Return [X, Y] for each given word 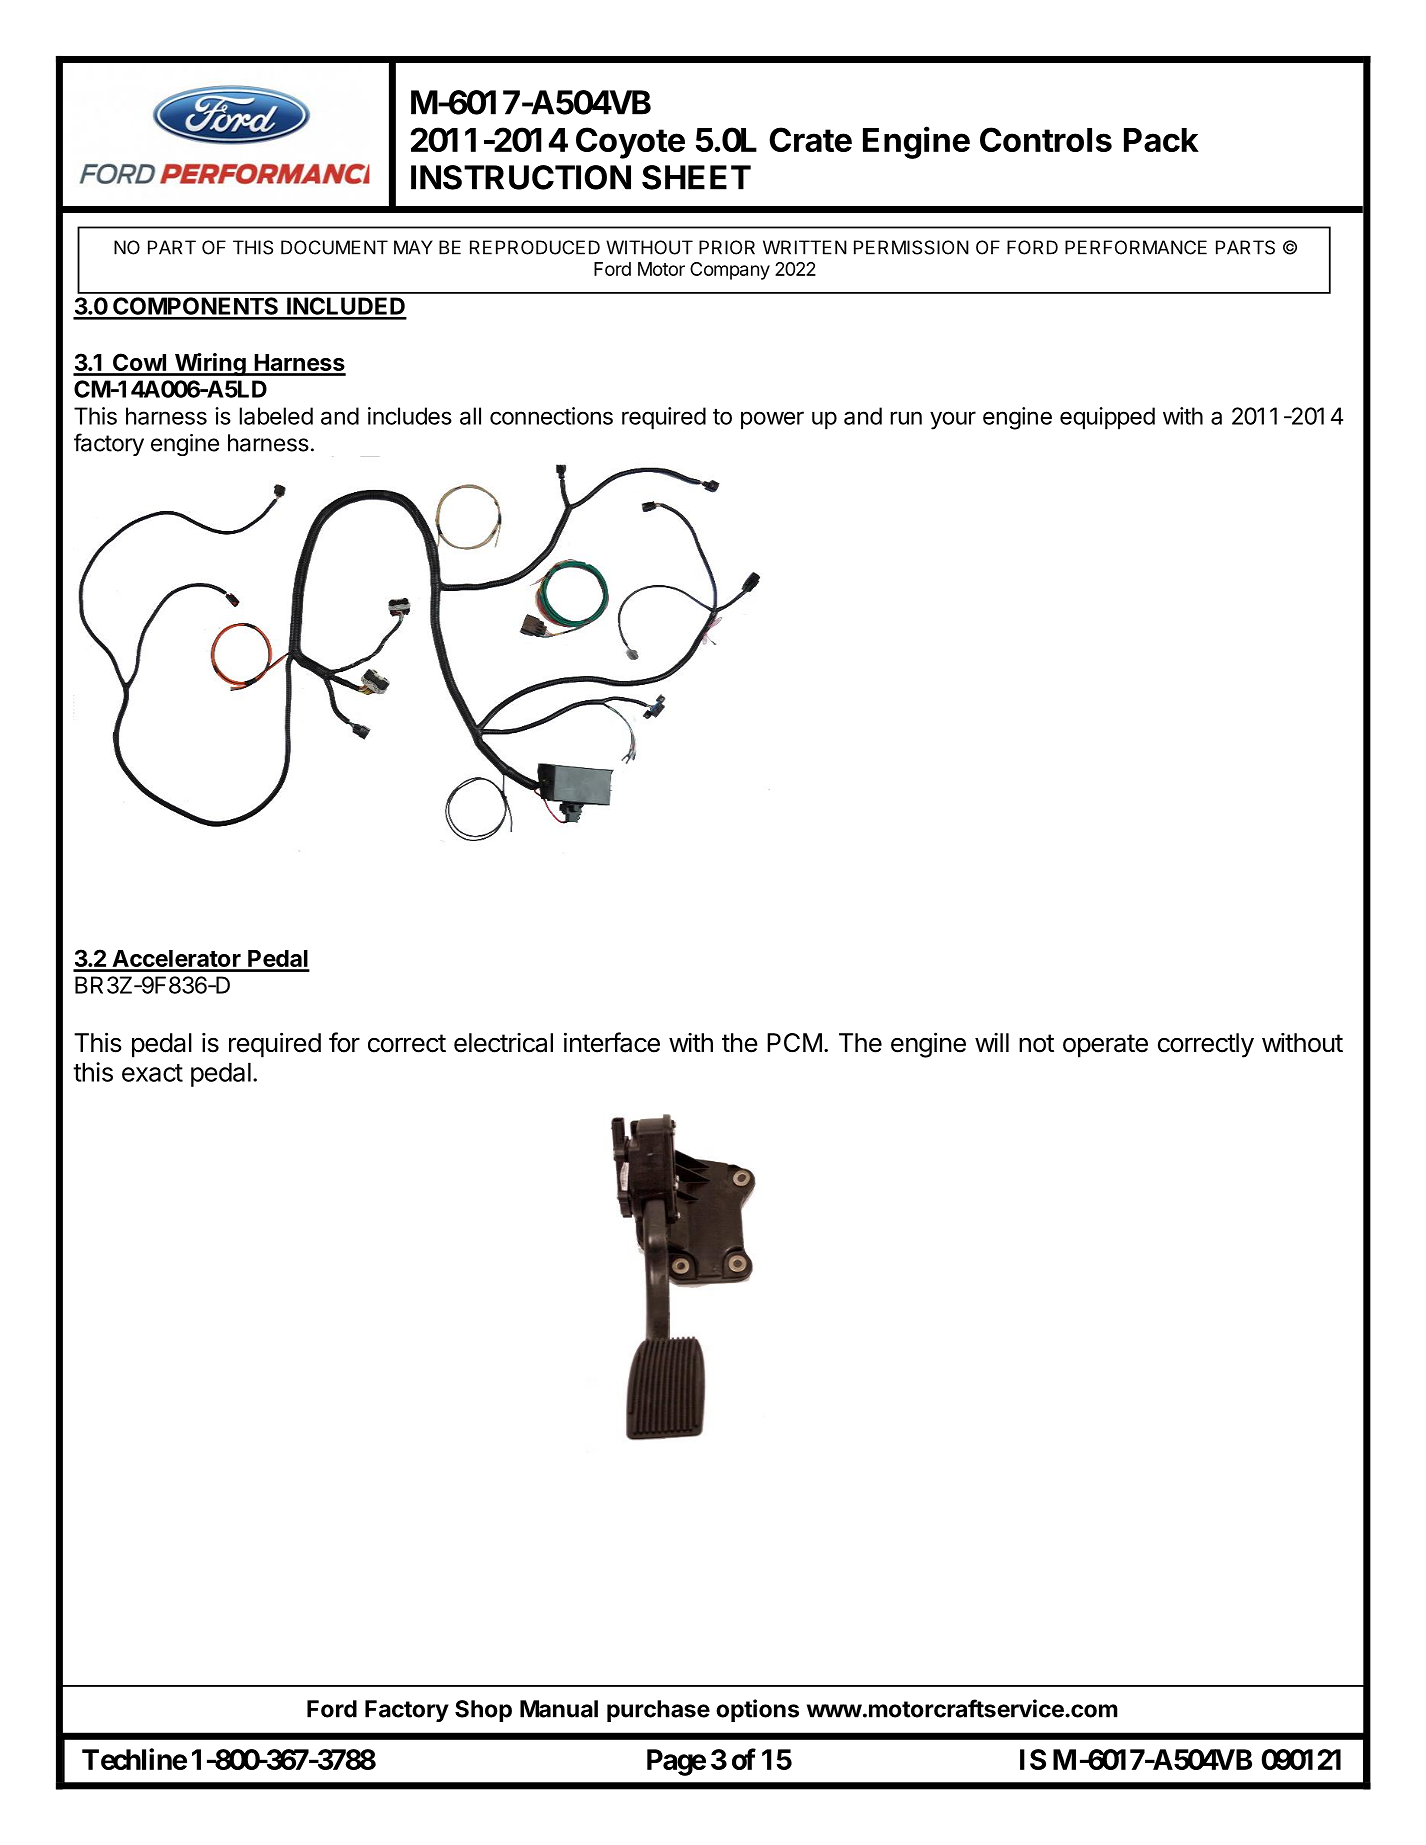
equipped [1107, 418]
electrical [503, 1043]
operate [1105, 1046]
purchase [658, 1711]
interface [612, 1042]
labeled [276, 416]
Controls [1046, 139]
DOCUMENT [334, 247]
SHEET [696, 177]
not [1036, 1043]
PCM [794, 1043]
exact [152, 1073]
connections [551, 416]
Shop [483, 1711]
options [757, 1710]
